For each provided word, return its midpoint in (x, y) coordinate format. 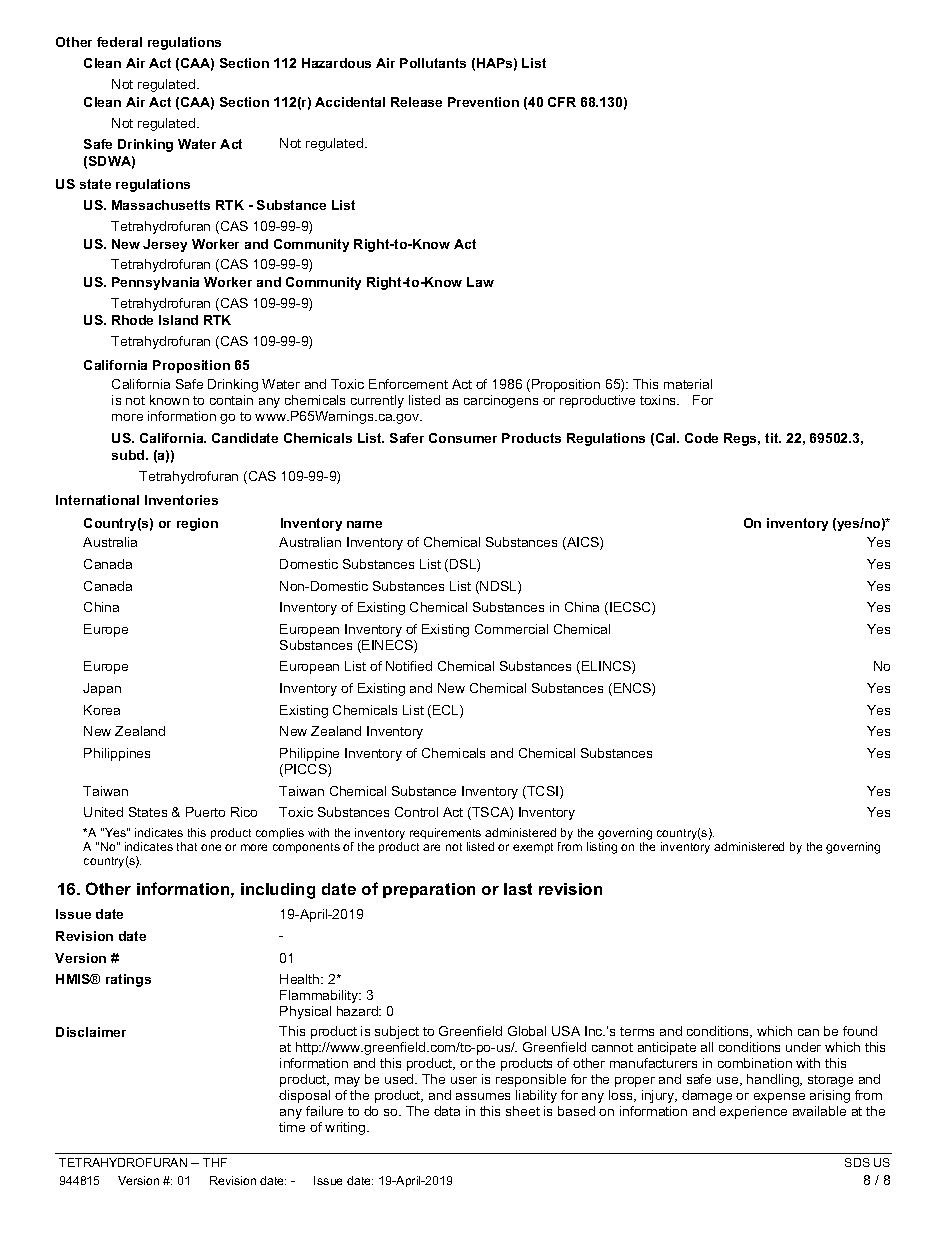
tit (773, 438)
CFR (562, 102)
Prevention (483, 102)
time (292, 1127)
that (187, 846)
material (688, 384)
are (431, 847)
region (197, 524)
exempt (533, 848)
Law (480, 282)
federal (119, 42)
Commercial (511, 629)
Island (178, 320)
